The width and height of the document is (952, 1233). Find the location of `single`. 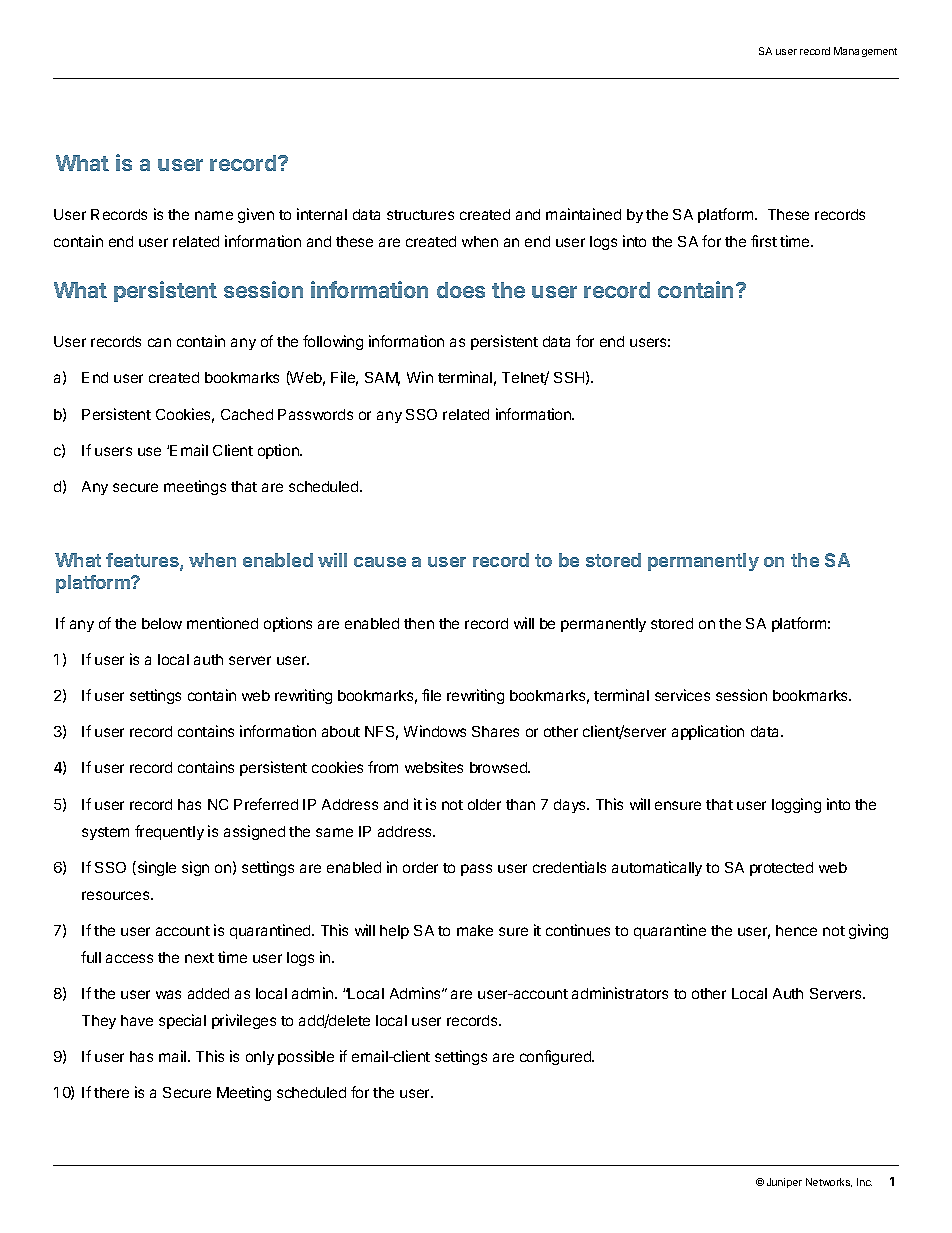

single is located at coordinates (155, 868).
